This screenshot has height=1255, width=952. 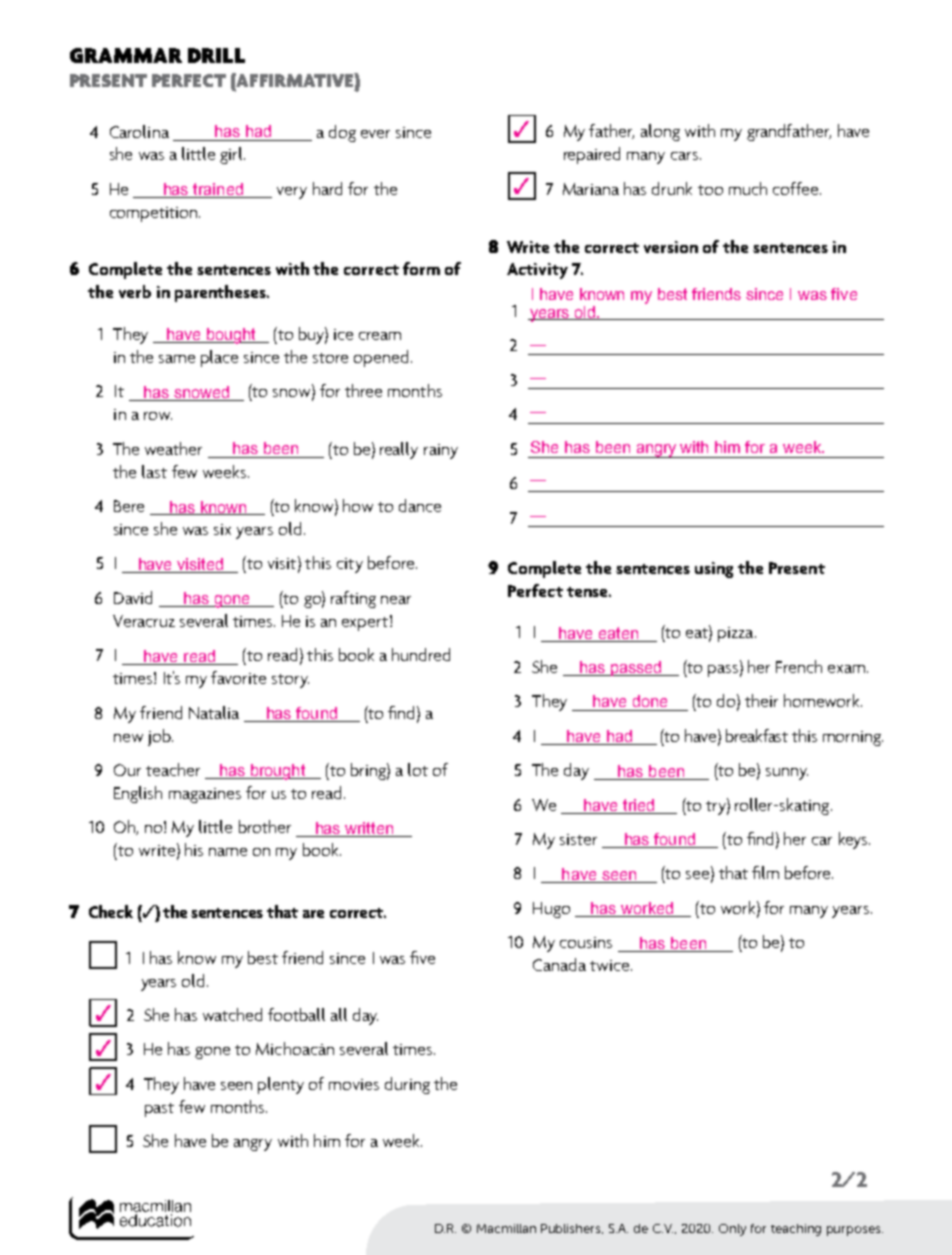 I want to click on Macmillan, so click(x=506, y=1228).
